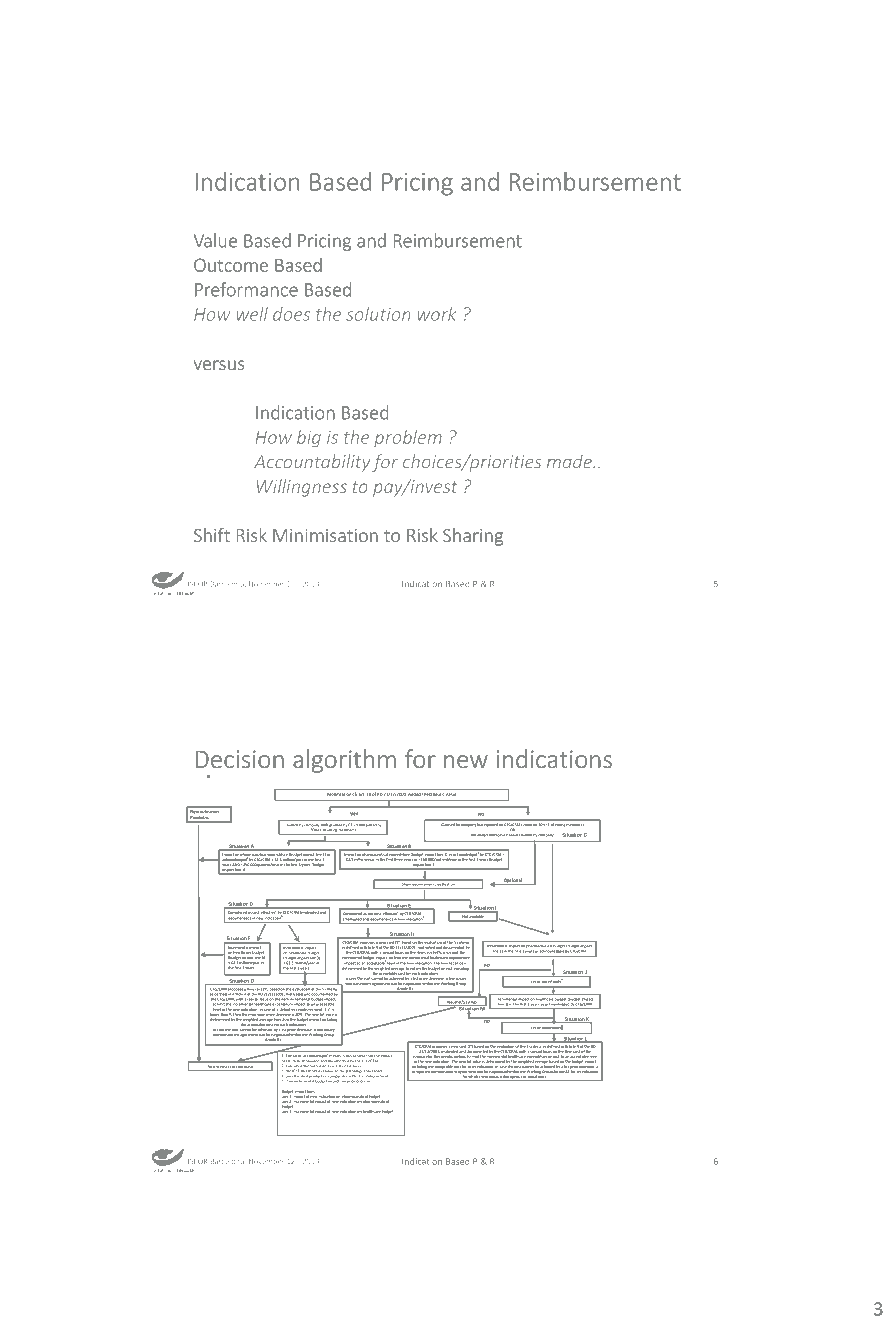  I want to click on Willingness, so click(302, 488).
